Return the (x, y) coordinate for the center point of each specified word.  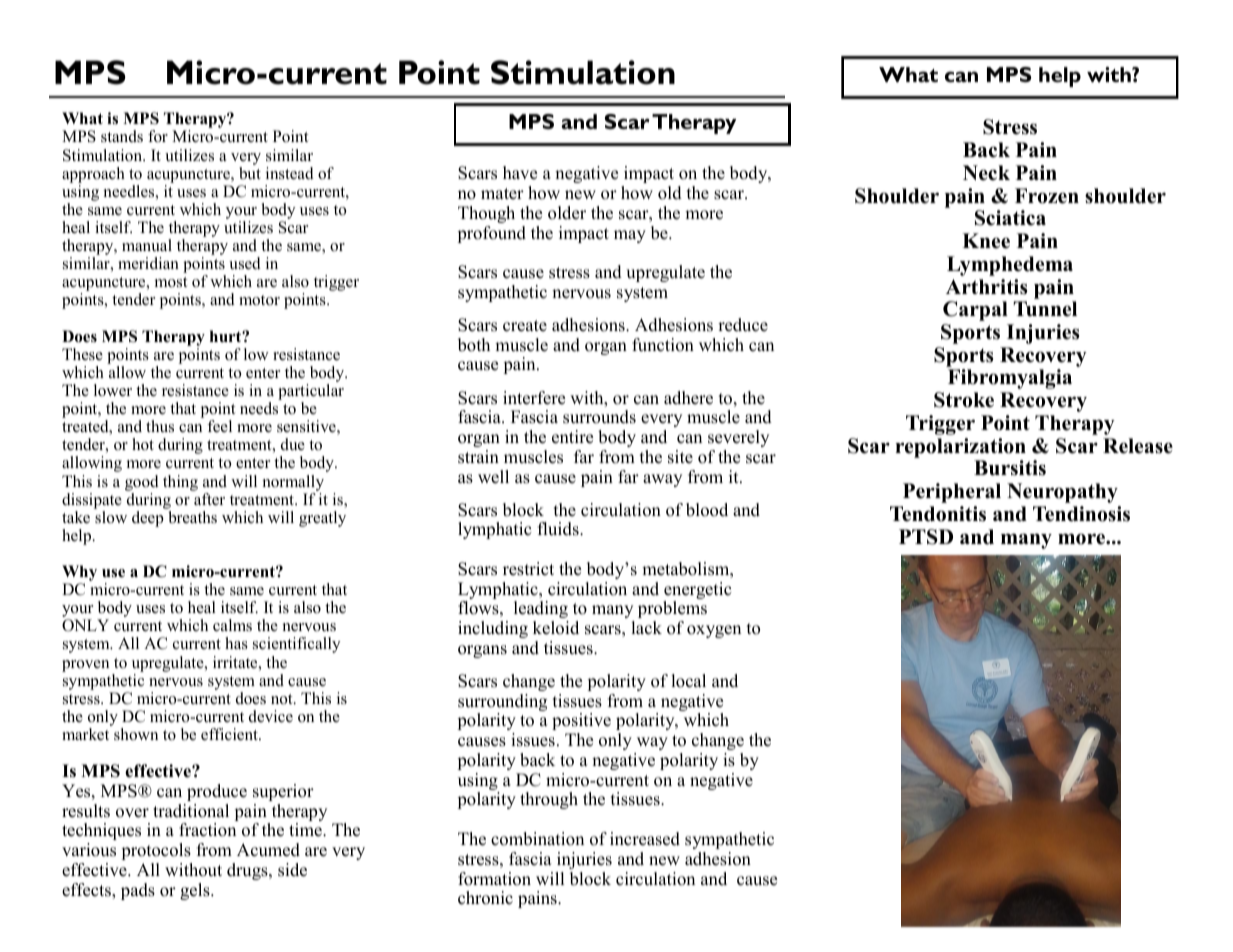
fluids (559, 529)
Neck (986, 173)
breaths (193, 517)
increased (645, 839)
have (520, 173)
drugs (248, 871)
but (250, 173)
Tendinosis (1081, 514)
